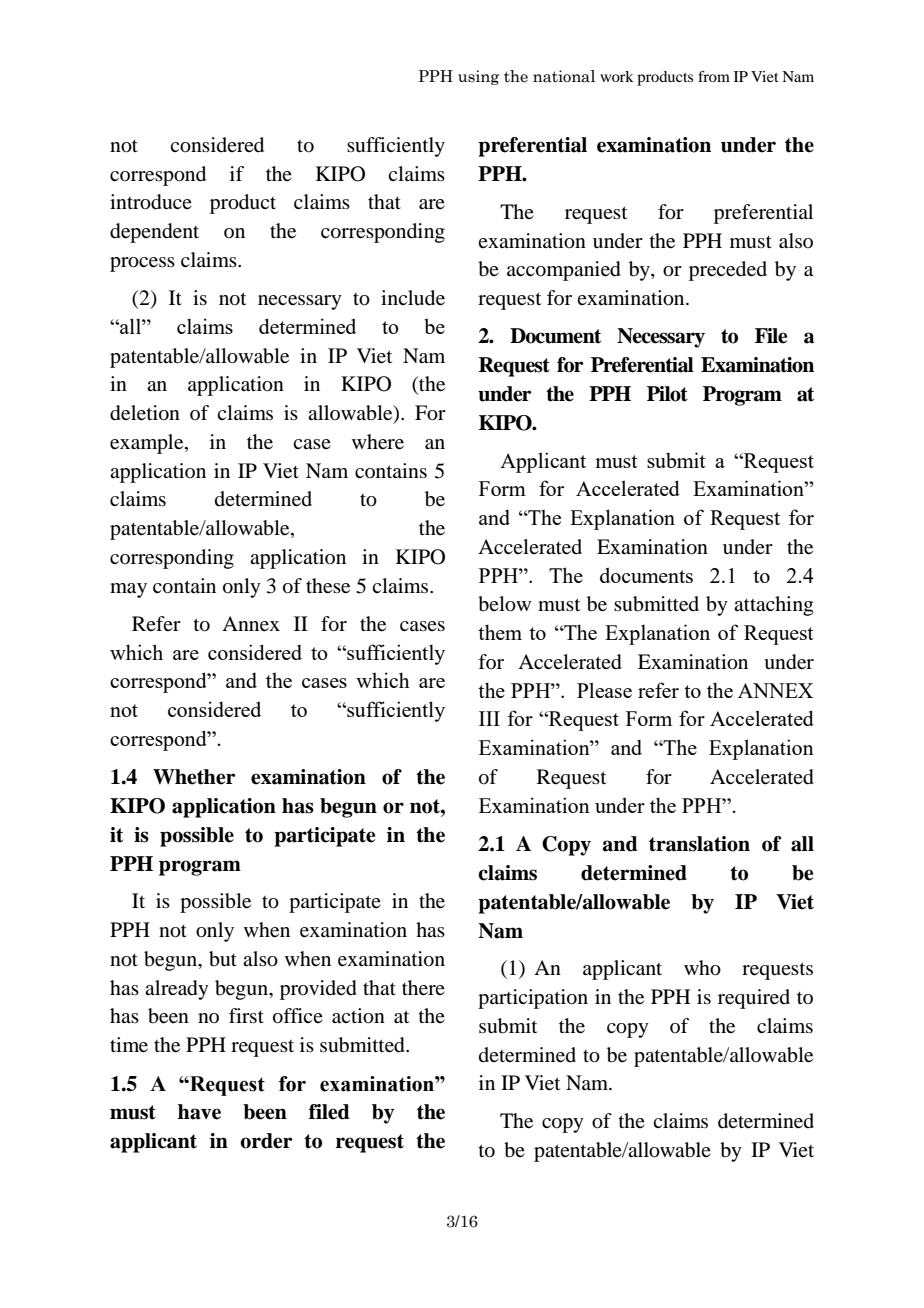 This screenshot has height=1308, width=924. Describe the element at coordinates (714, 76) in the screenshot. I see `from` at that location.
